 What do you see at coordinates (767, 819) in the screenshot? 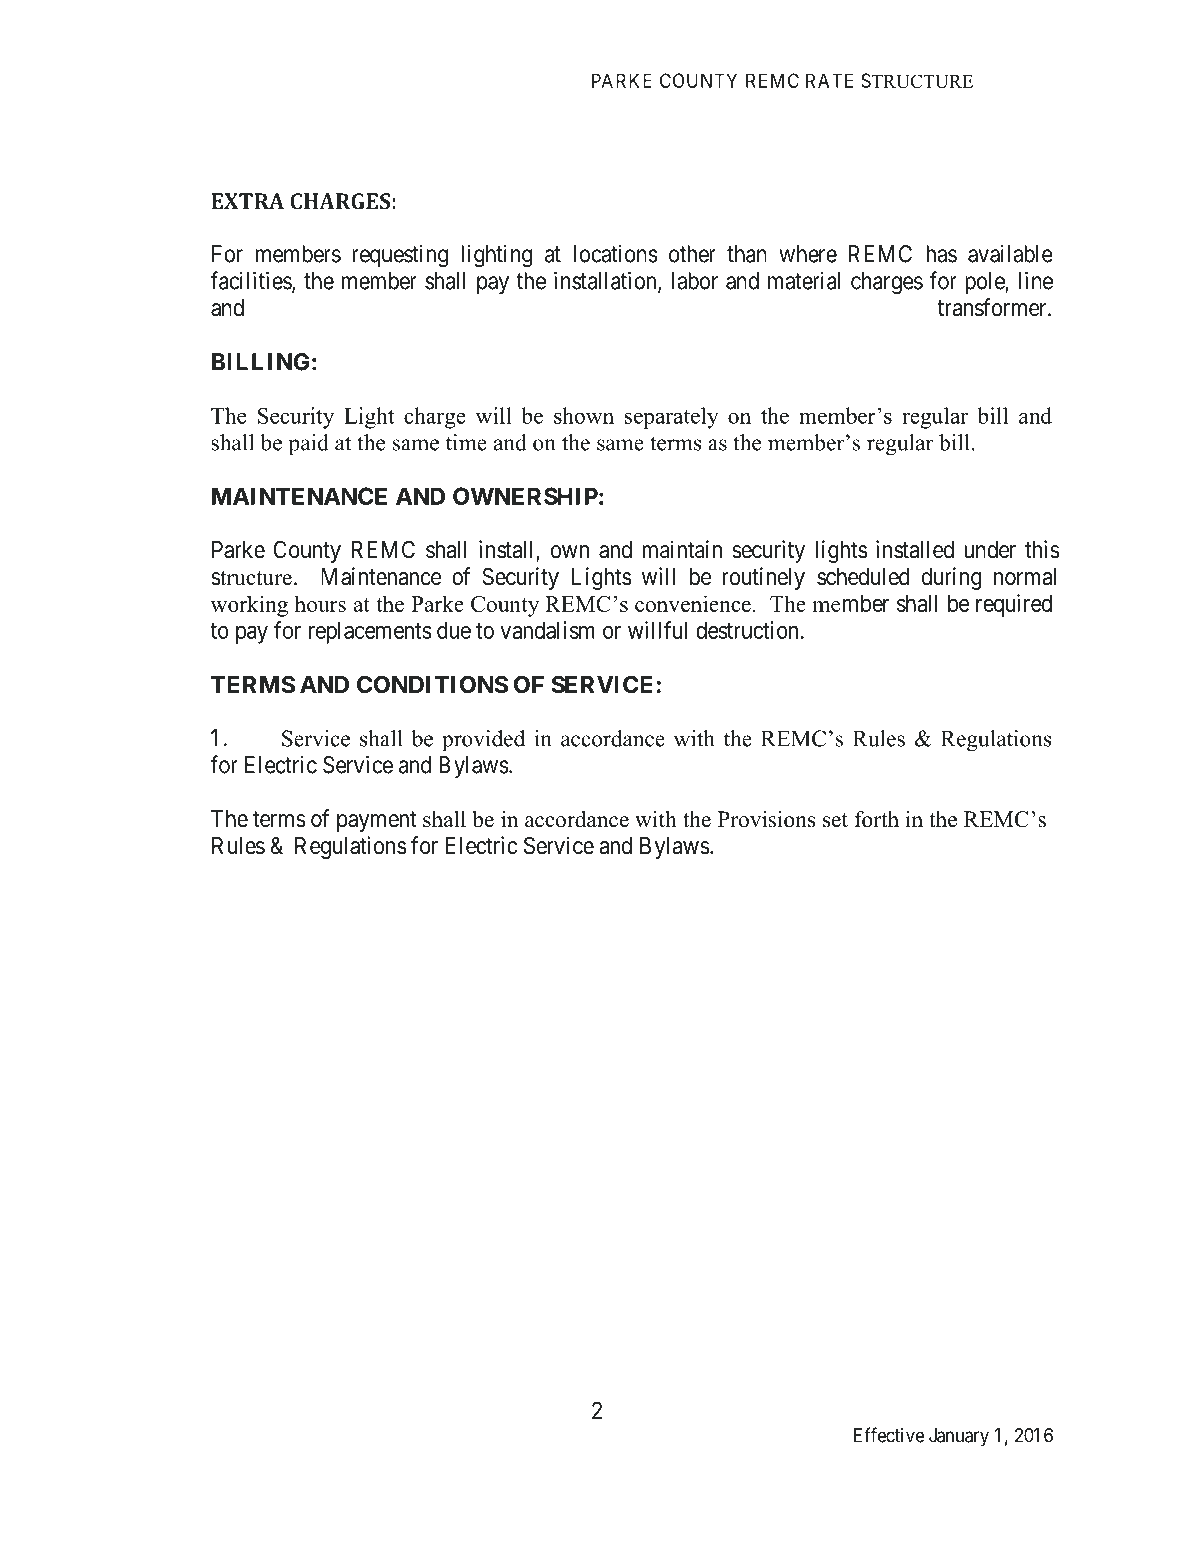
I see `Provisions` at bounding box center [767, 819].
